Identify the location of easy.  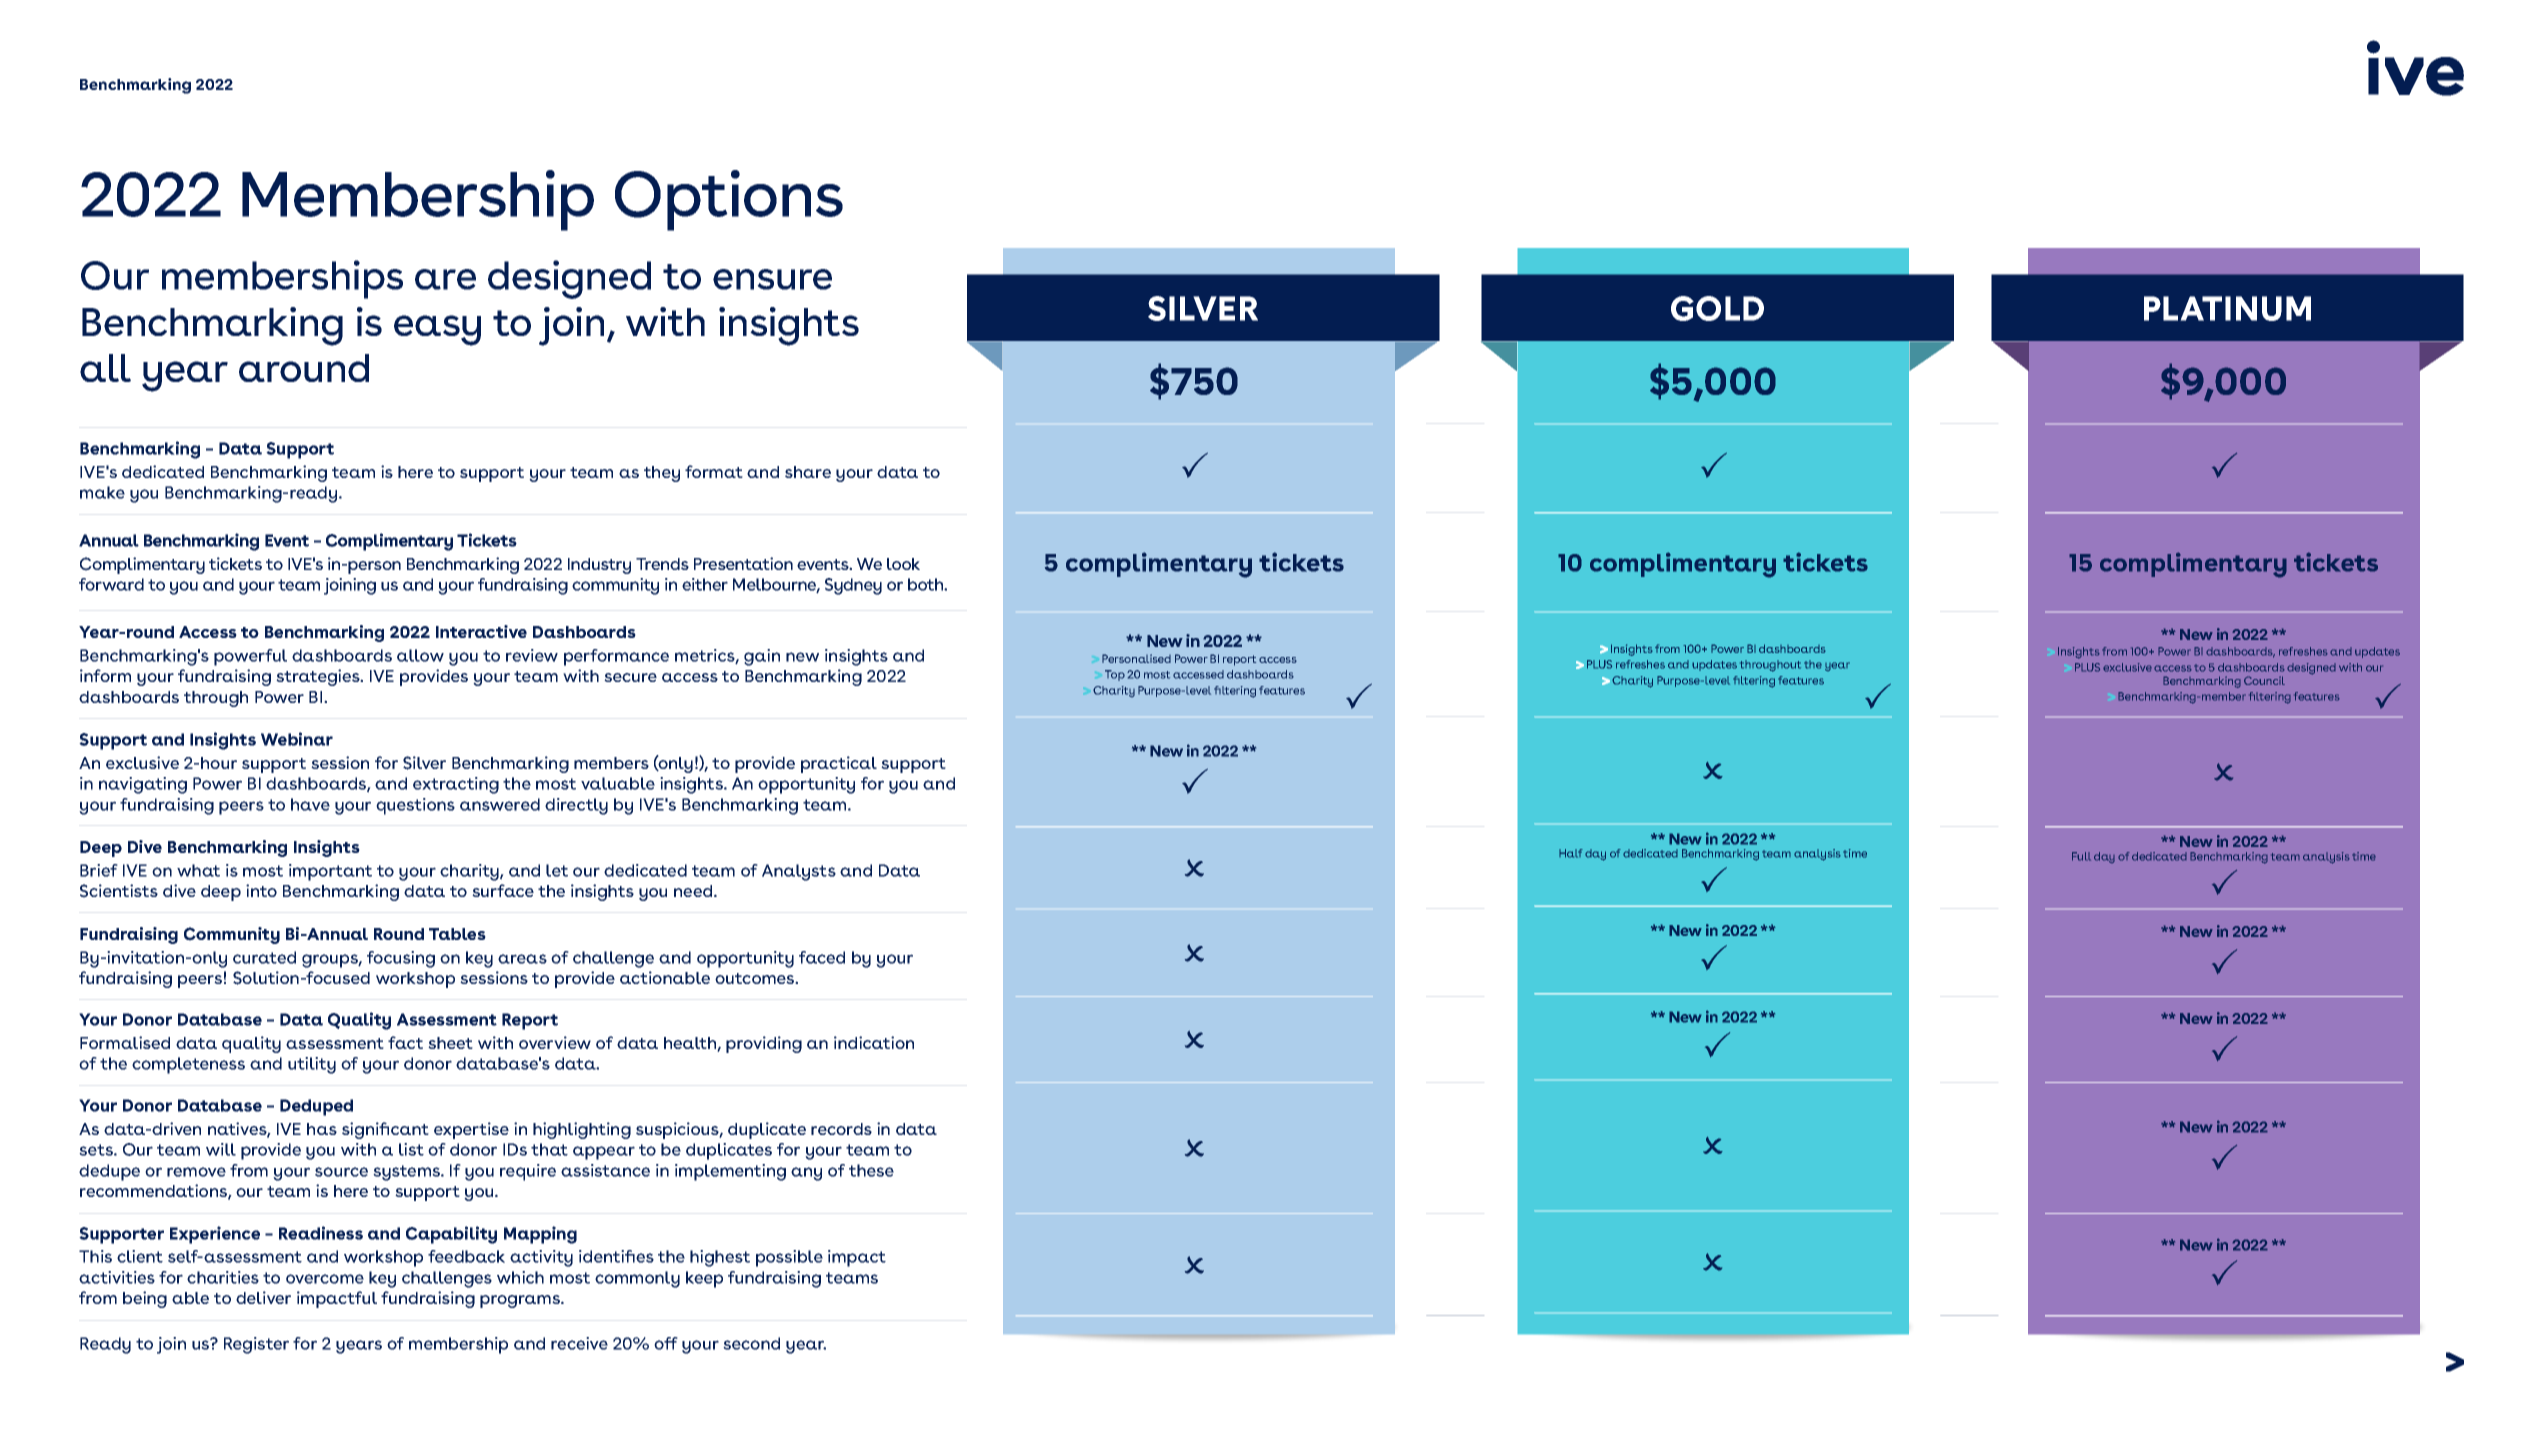
(437, 330).
